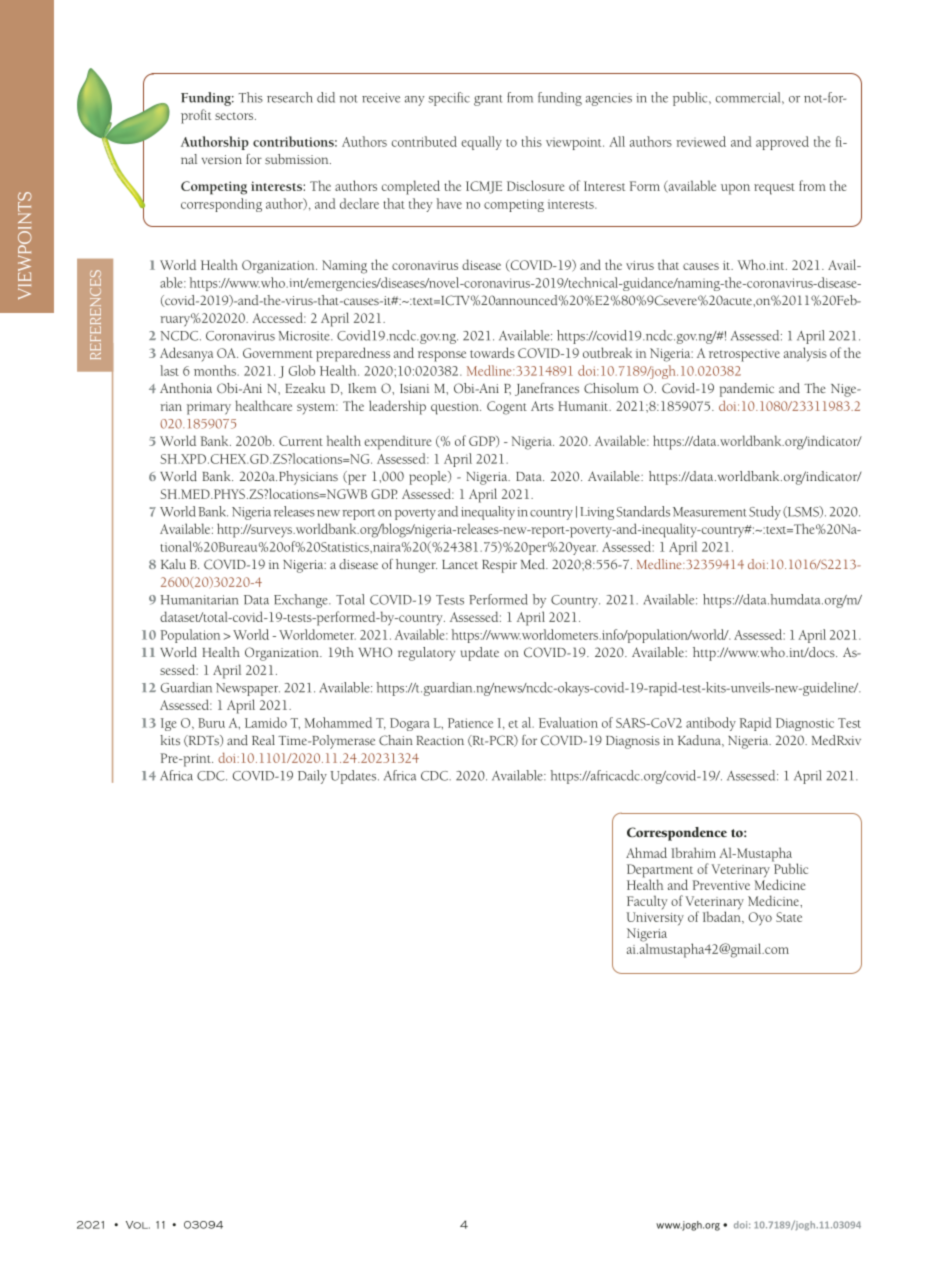 This document has height=1270, width=952. What do you see at coordinates (481, 143) in the document?
I see `equally` at bounding box center [481, 143].
